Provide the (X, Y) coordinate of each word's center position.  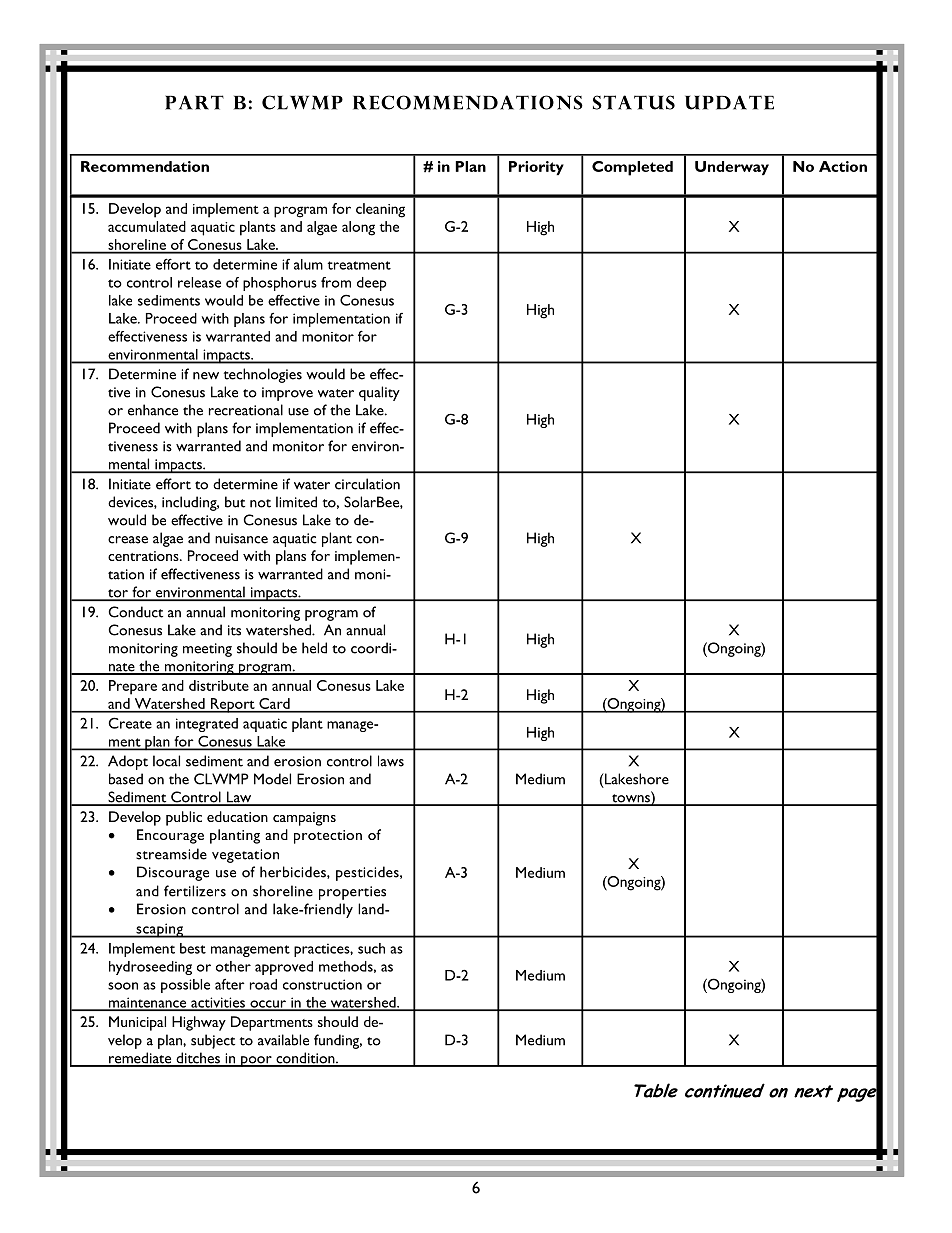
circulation (367, 484)
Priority (536, 168)
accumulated (147, 226)
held (314, 648)
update (729, 102)
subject (213, 1041)
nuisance (241, 538)
